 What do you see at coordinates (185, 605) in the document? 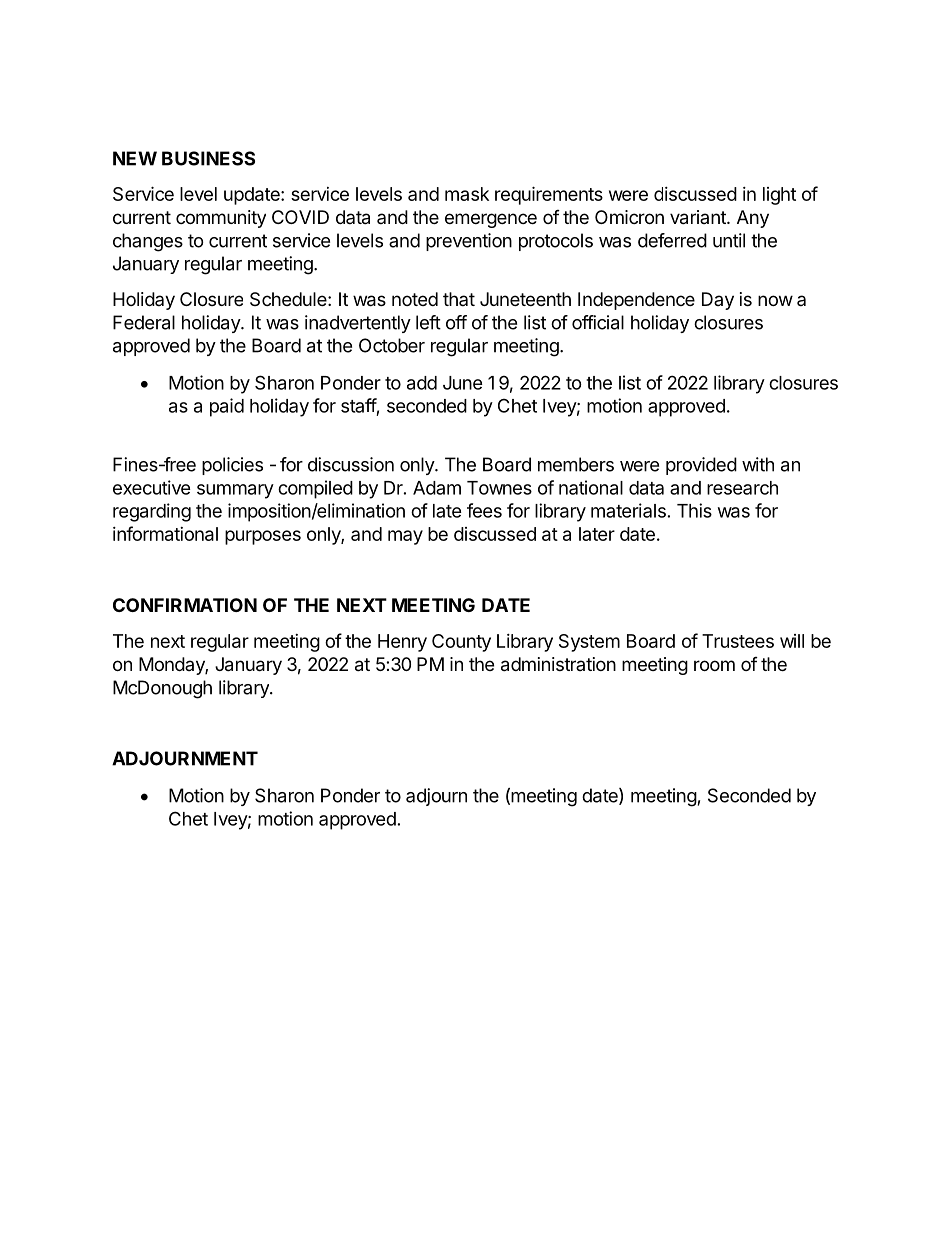
I see `CONFIRMATION` at bounding box center [185, 605].
